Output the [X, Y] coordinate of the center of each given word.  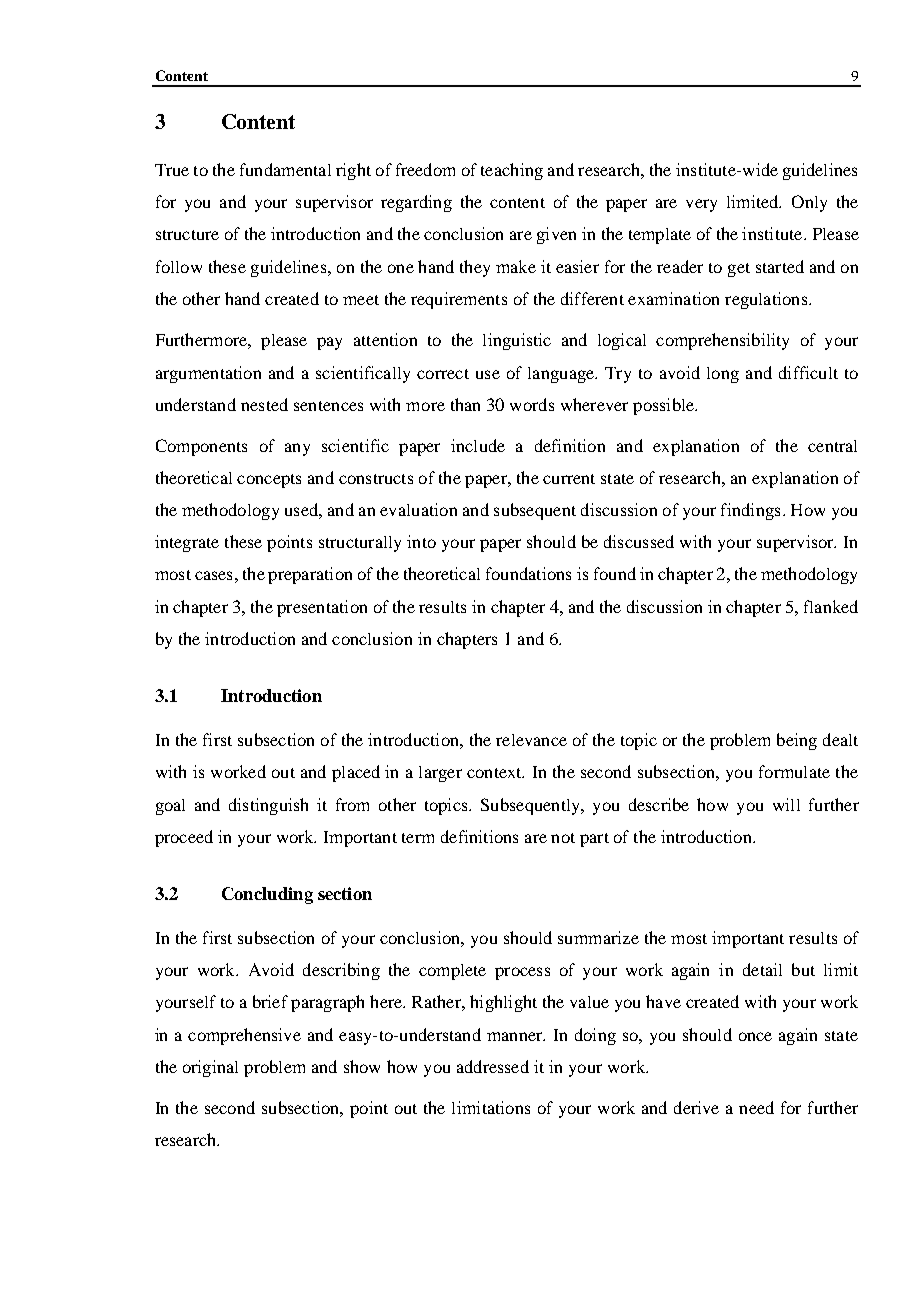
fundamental [285, 169]
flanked [831, 606]
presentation [322, 608]
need [756, 1107]
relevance [531, 740]
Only [809, 203]
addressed [493, 1066]
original [210, 1068]
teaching [512, 171]
